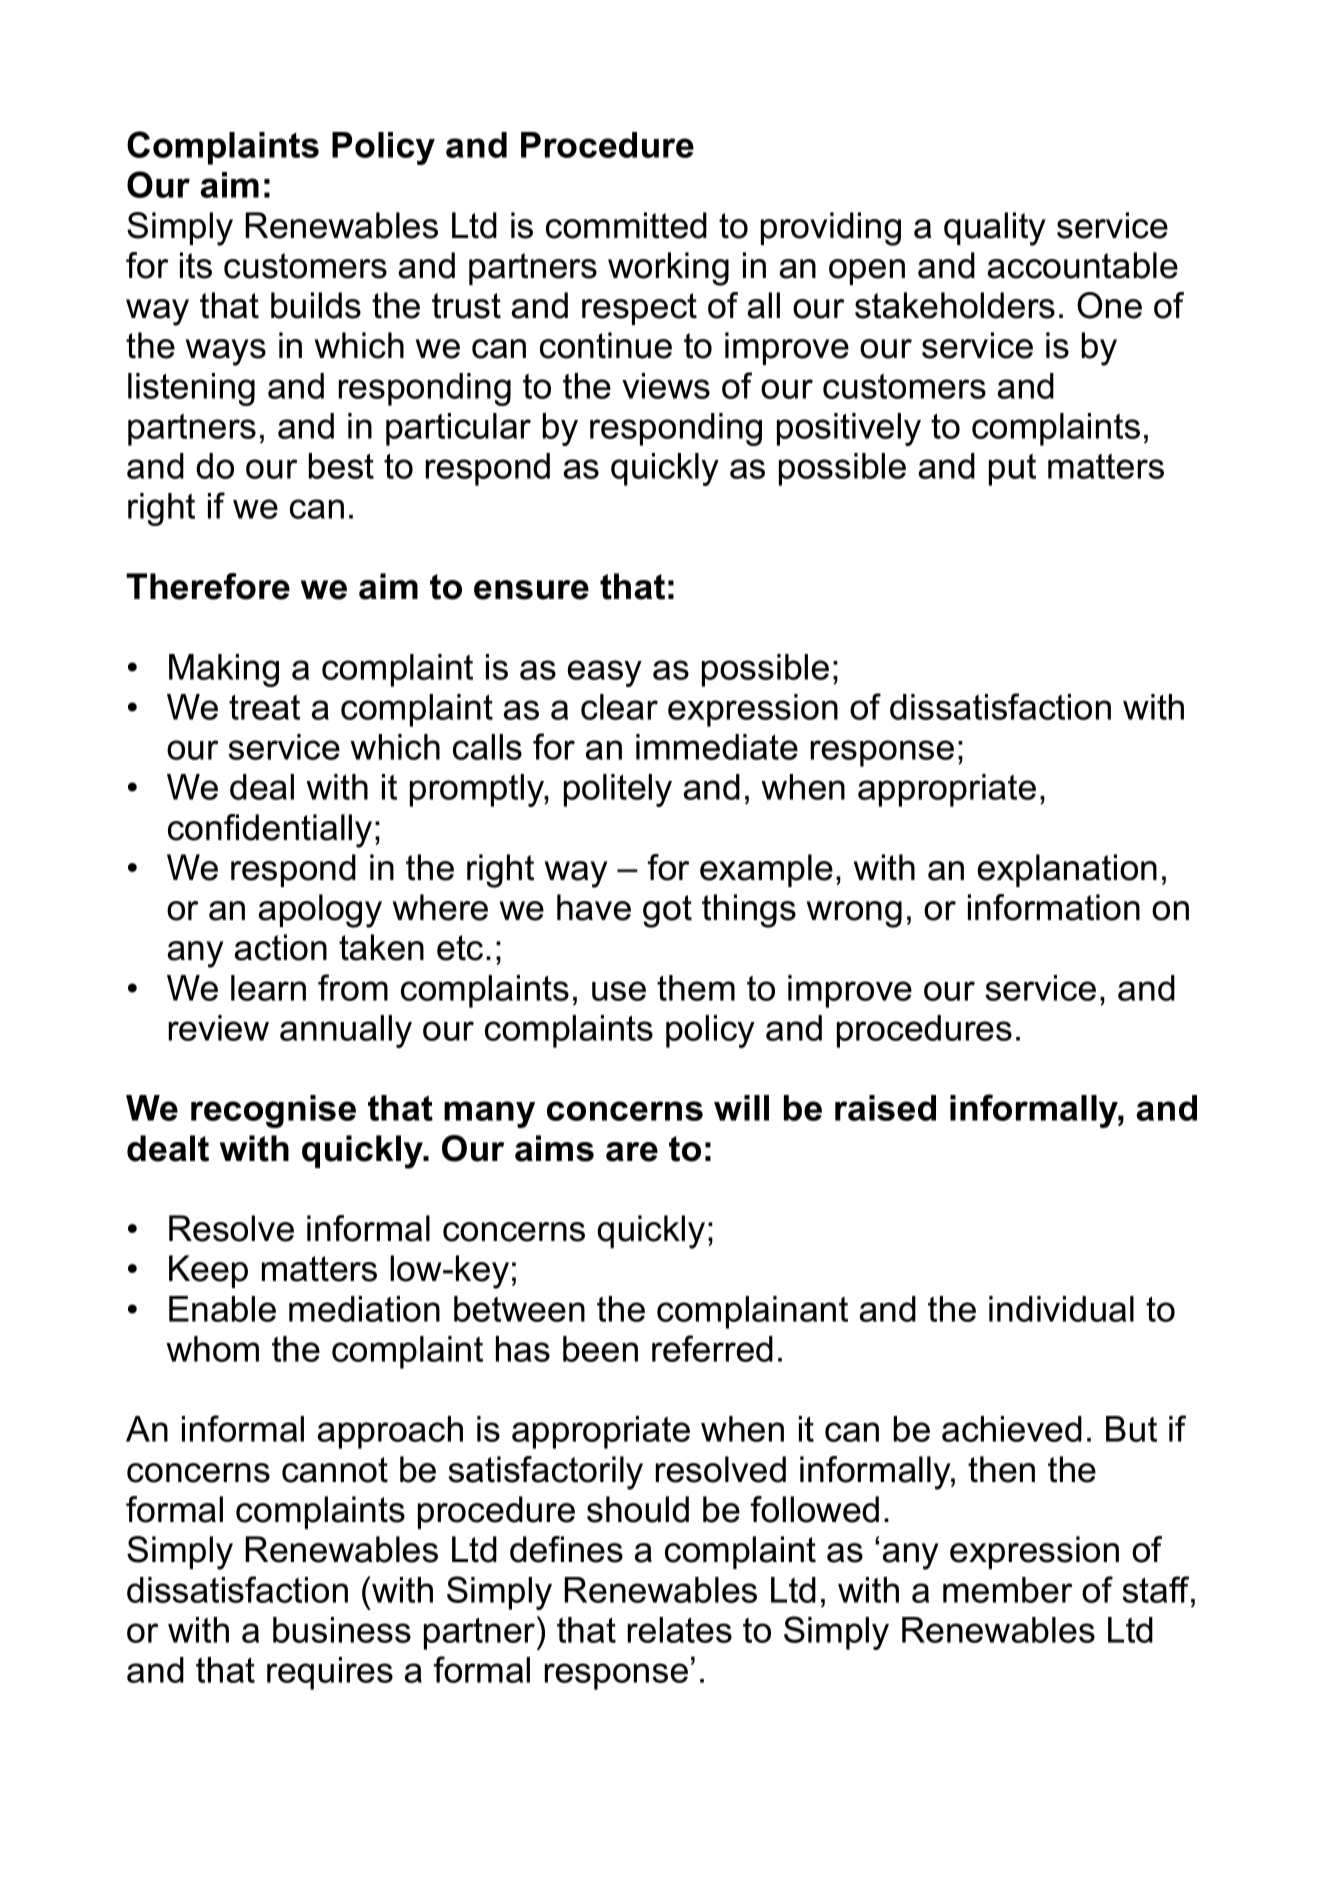 The height and width of the screenshot is (1877, 1327). What do you see at coordinates (316, 305) in the screenshot?
I see `builds` at bounding box center [316, 305].
